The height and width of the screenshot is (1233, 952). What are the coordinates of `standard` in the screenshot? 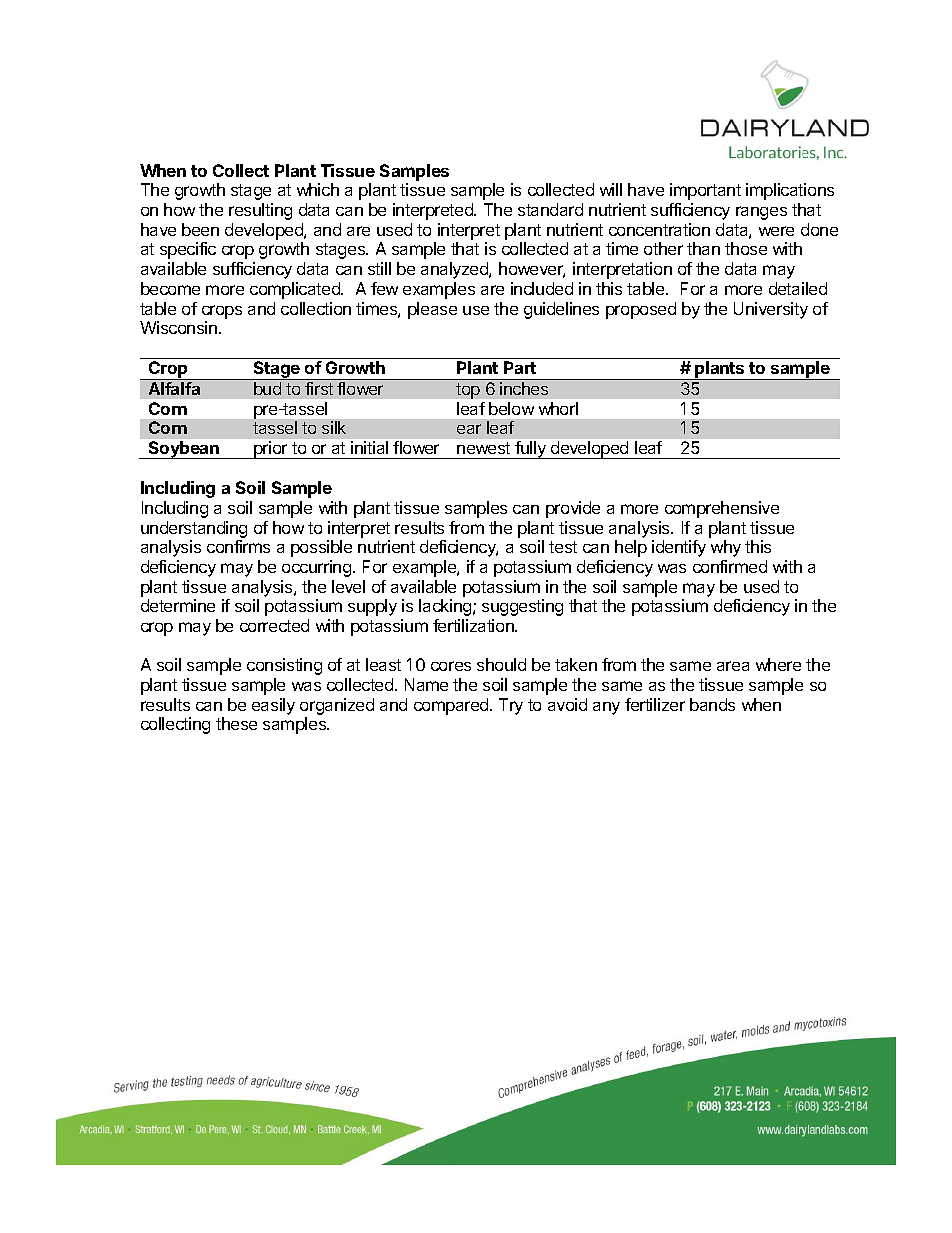 It's located at (550, 209).
